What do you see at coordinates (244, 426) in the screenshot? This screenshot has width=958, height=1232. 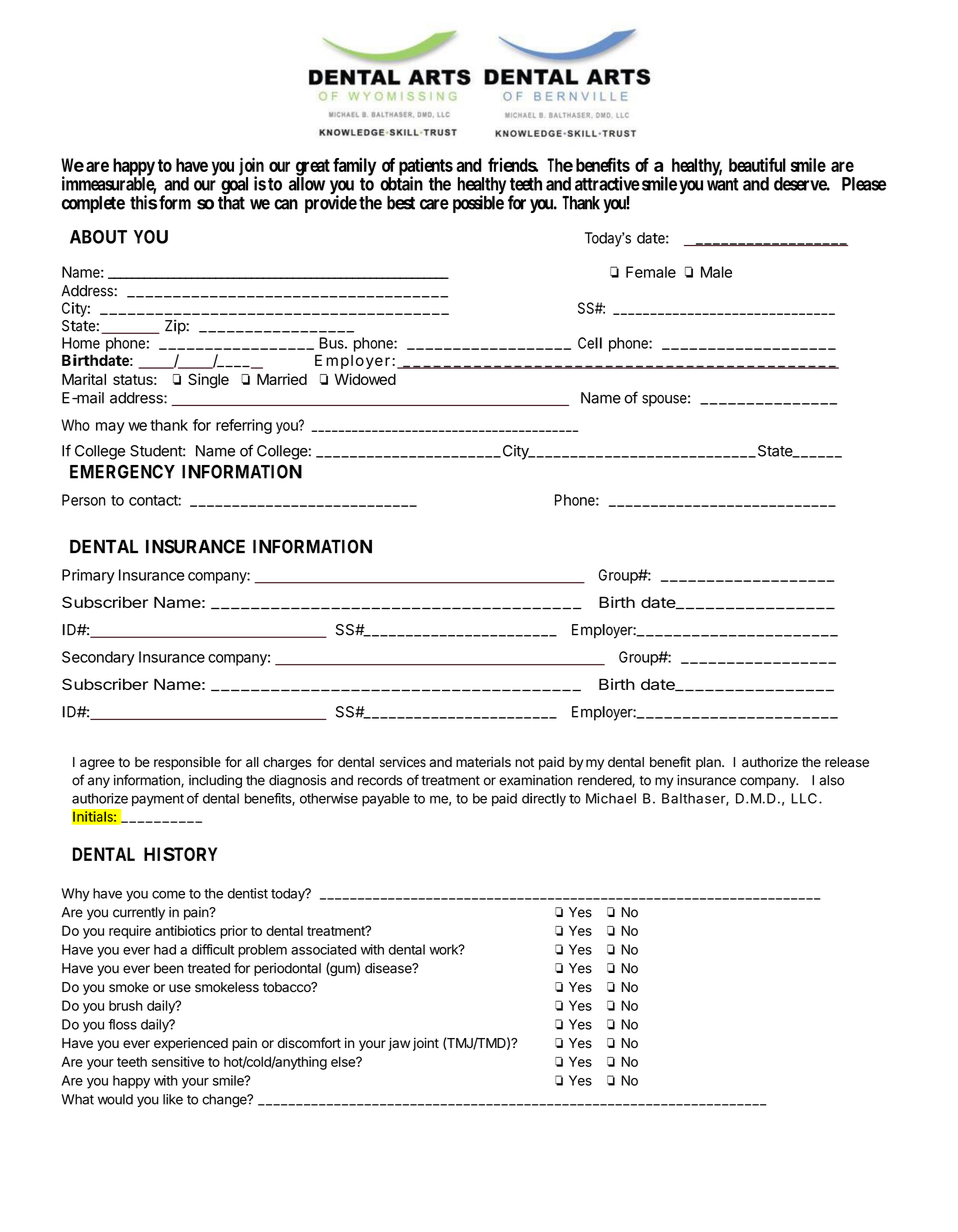 I see `referring` at bounding box center [244, 426].
